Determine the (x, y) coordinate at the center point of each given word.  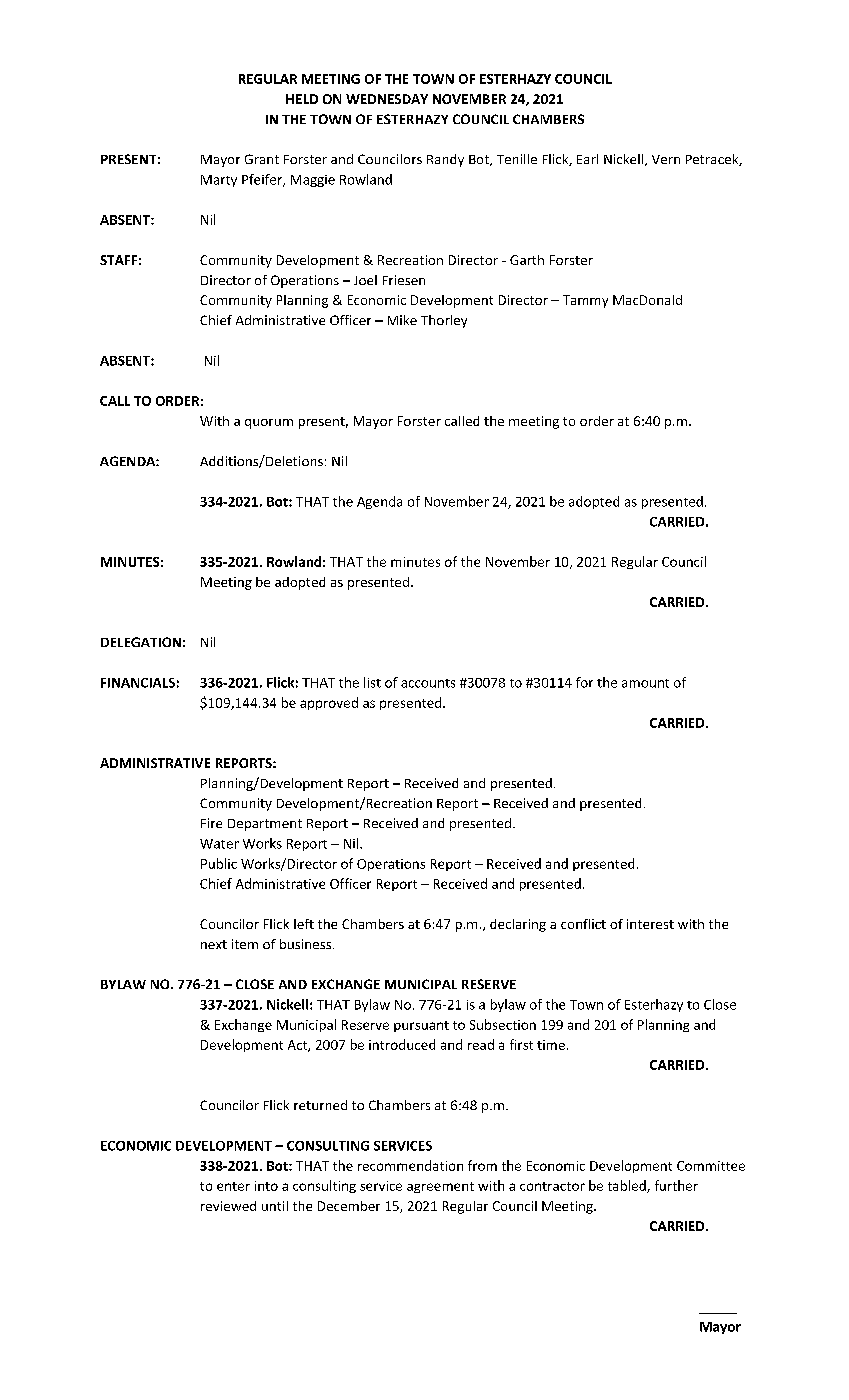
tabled (628, 1186)
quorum (269, 424)
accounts (428, 683)
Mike (402, 320)
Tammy (585, 301)
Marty (219, 181)
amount (645, 683)
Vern (666, 159)
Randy (445, 160)
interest (650, 924)
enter (233, 1186)
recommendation (410, 1165)
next (214, 944)
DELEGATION (141, 642)
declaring (518, 925)
